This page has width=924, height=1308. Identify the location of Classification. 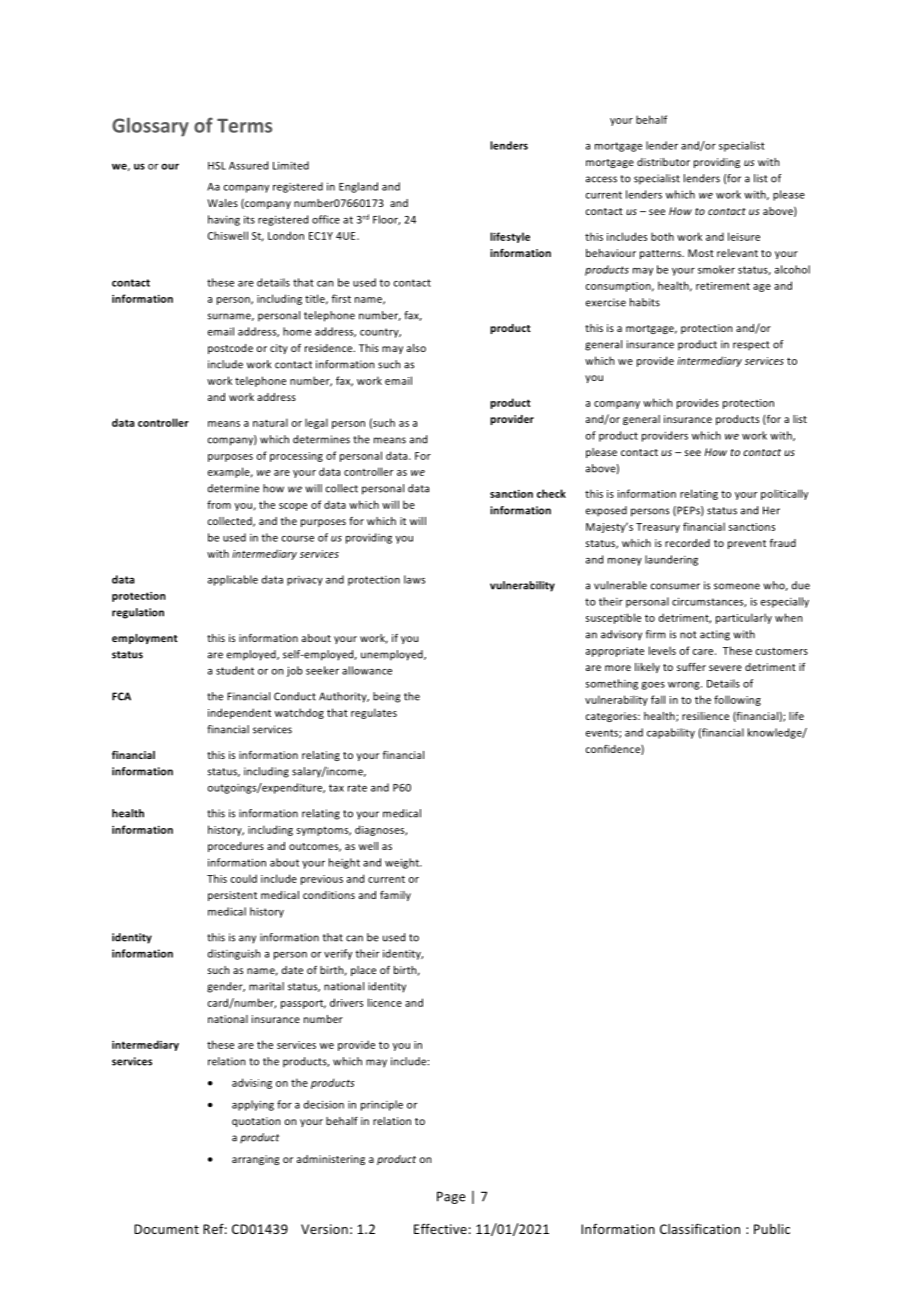
(700, 1228).
